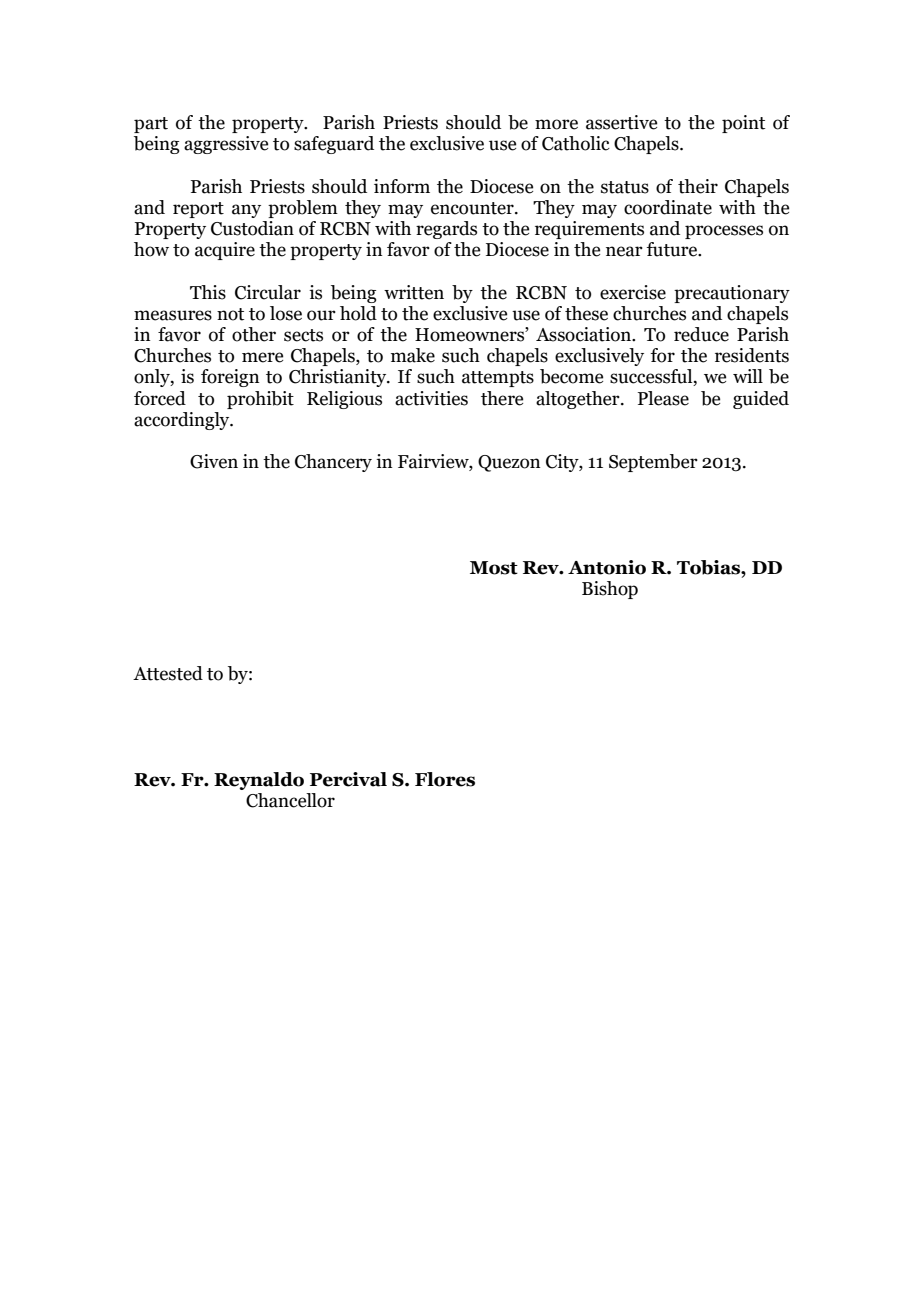 The width and height of the document is (924, 1308). I want to click on Chancellor, so click(290, 800).
